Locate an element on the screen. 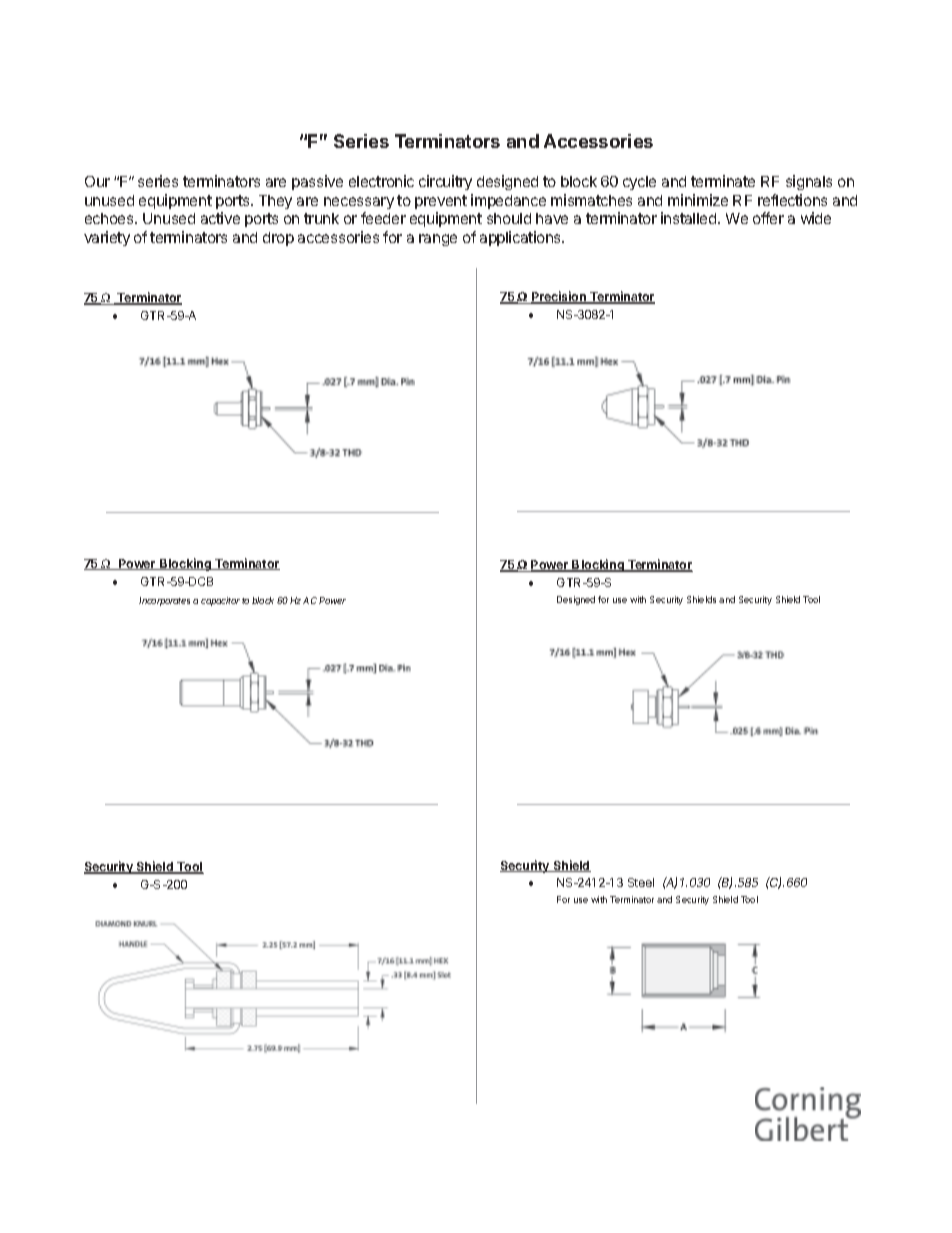 The image size is (952, 1233). prevent is located at coordinates (441, 202).
